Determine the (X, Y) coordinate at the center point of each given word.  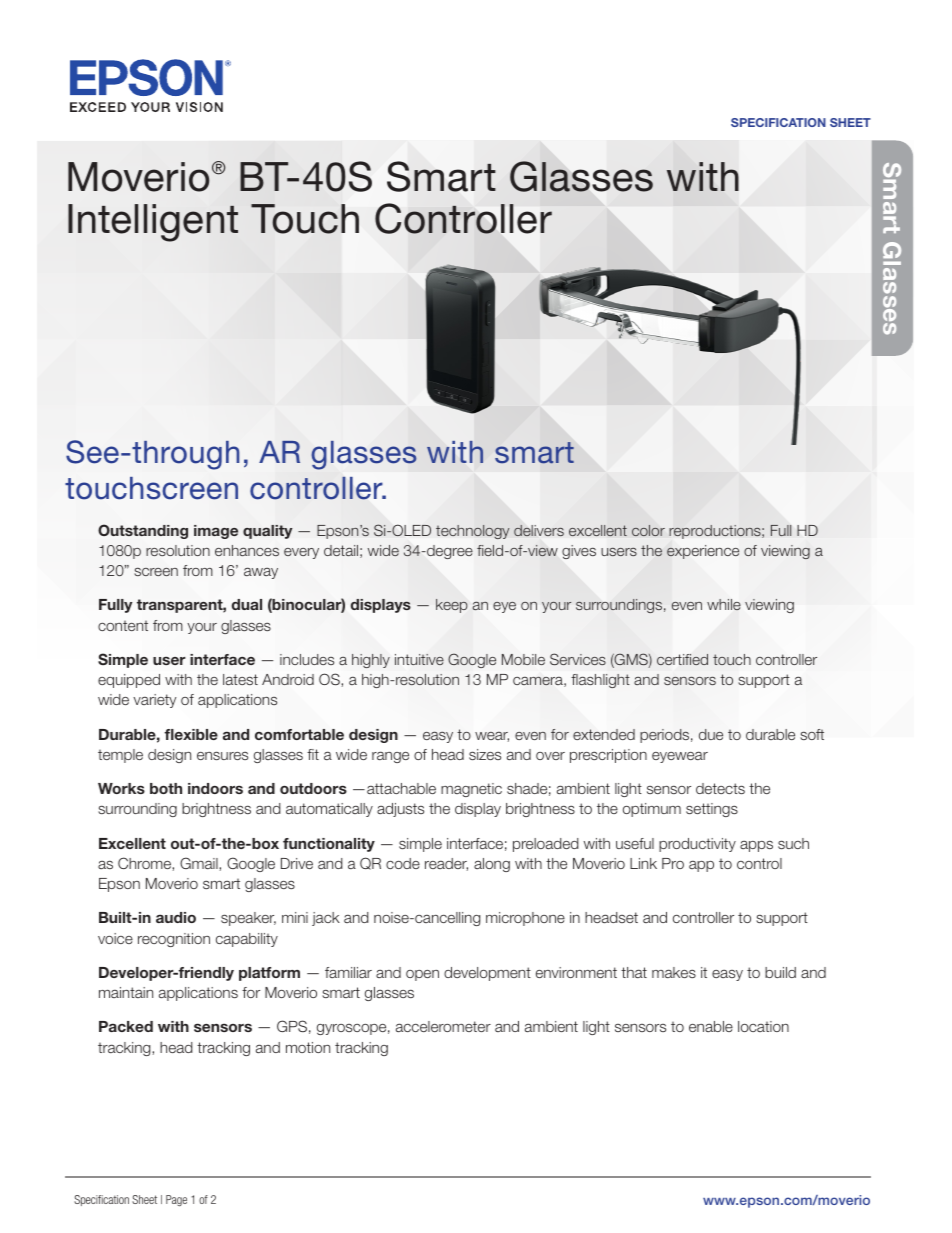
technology (473, 532)
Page (176, 1201)
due (711, 734)
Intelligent (153, 223)
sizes (485, 754)
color (648, 530)
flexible (191, 734)
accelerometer (443, 1026)
